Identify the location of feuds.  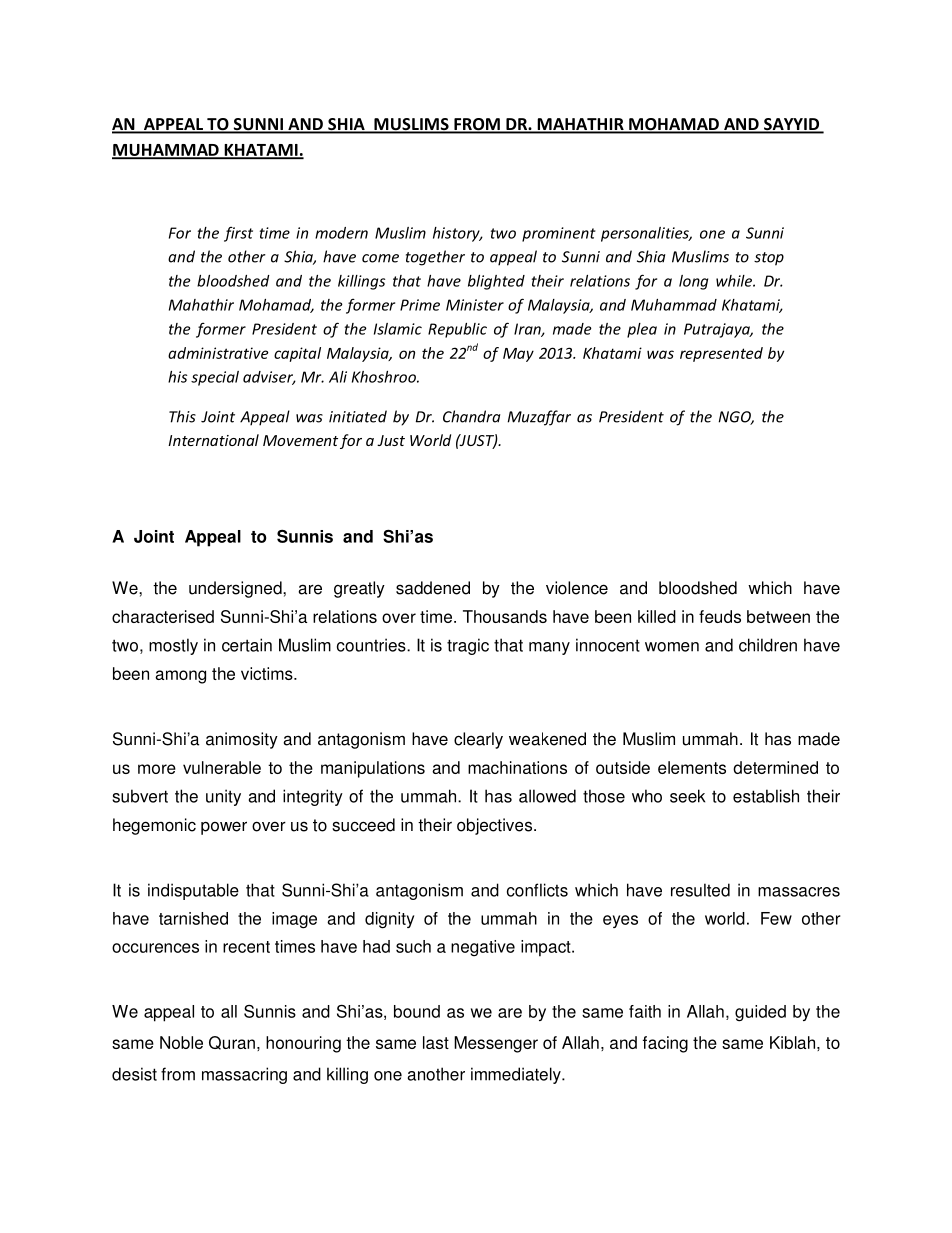
(720, 616).
